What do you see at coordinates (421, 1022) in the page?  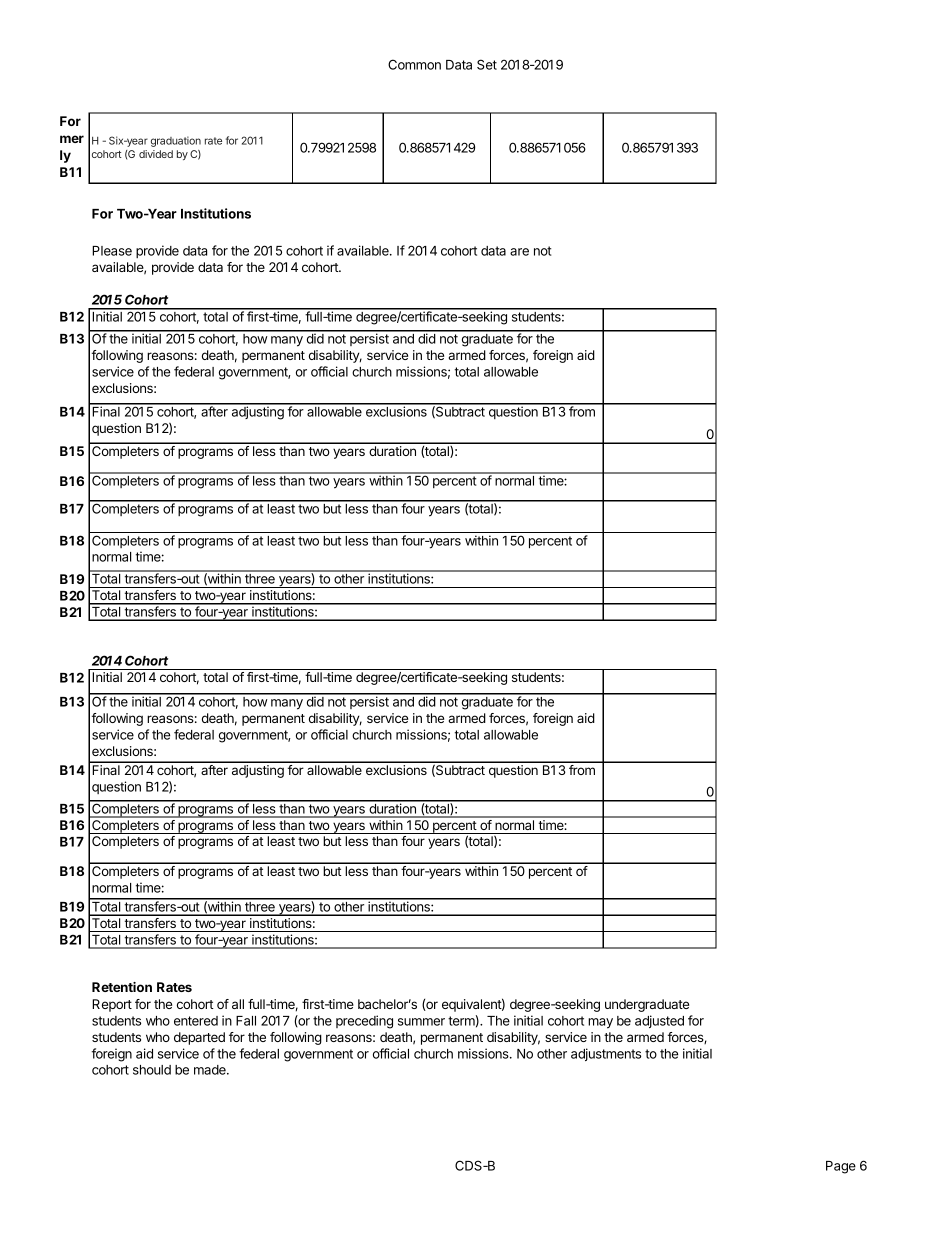 I see `summer` at bounding box center [421, 1022].
